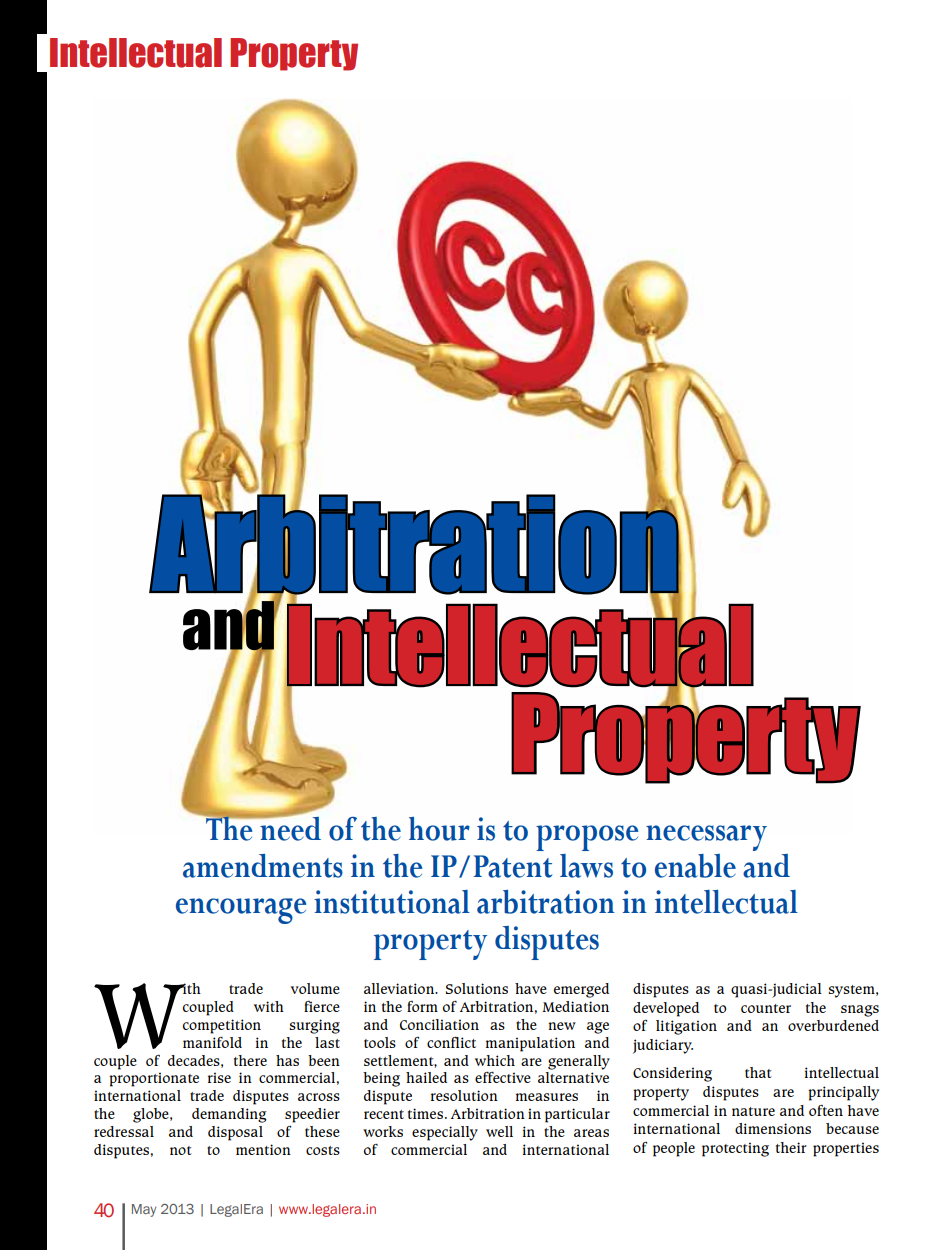 This screenshot has height=1250, width=952. Describe the element at coordinates (144, 1210) in the screenshot. I see `May` at that location.
